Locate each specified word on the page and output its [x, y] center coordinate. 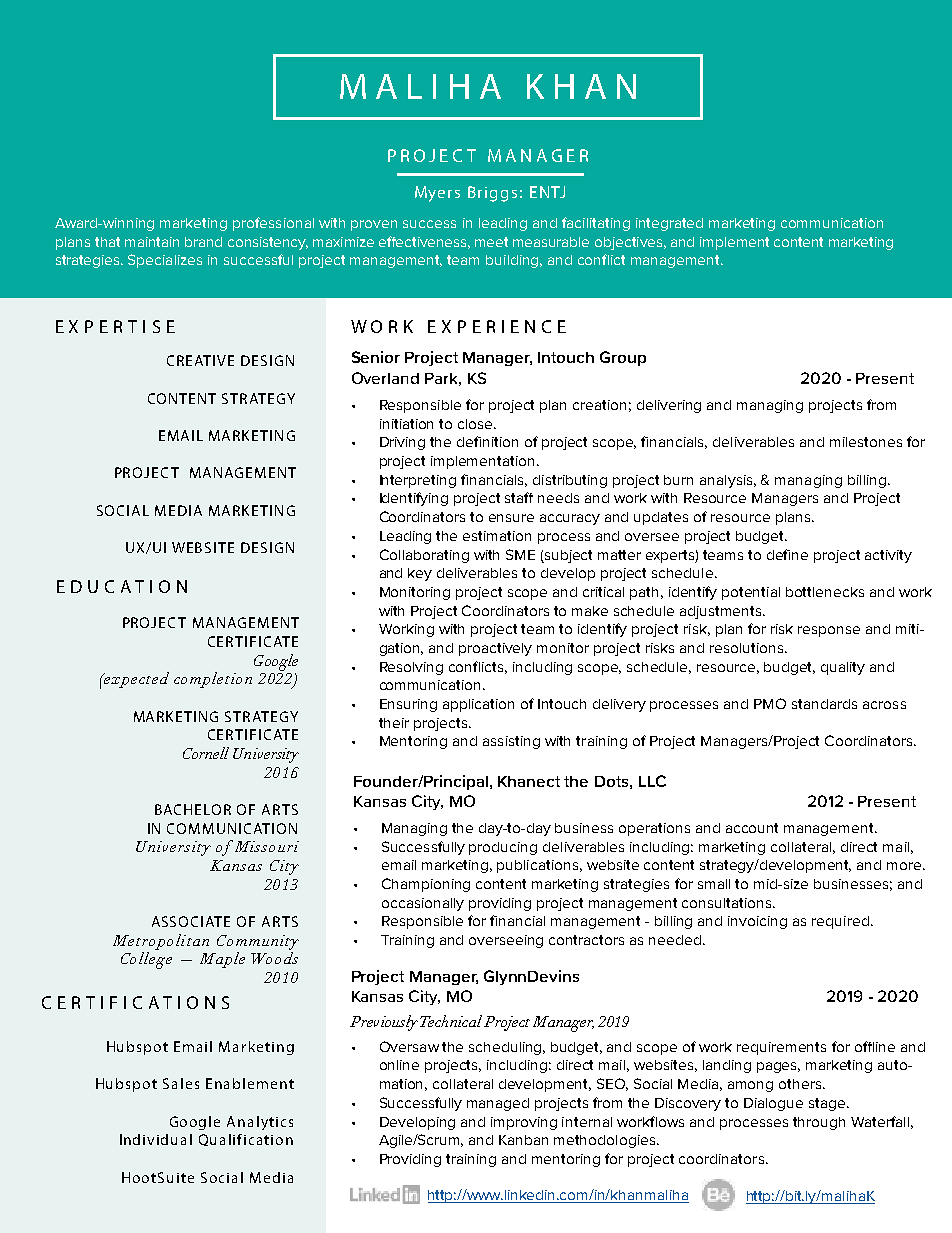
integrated [669, 224]
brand [203, 242]
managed [498, 1104]
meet [491, 242]
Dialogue [773, 1104]
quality [843, 668]
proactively [495, 649]
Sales [181, 1083]
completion [213, 680]
